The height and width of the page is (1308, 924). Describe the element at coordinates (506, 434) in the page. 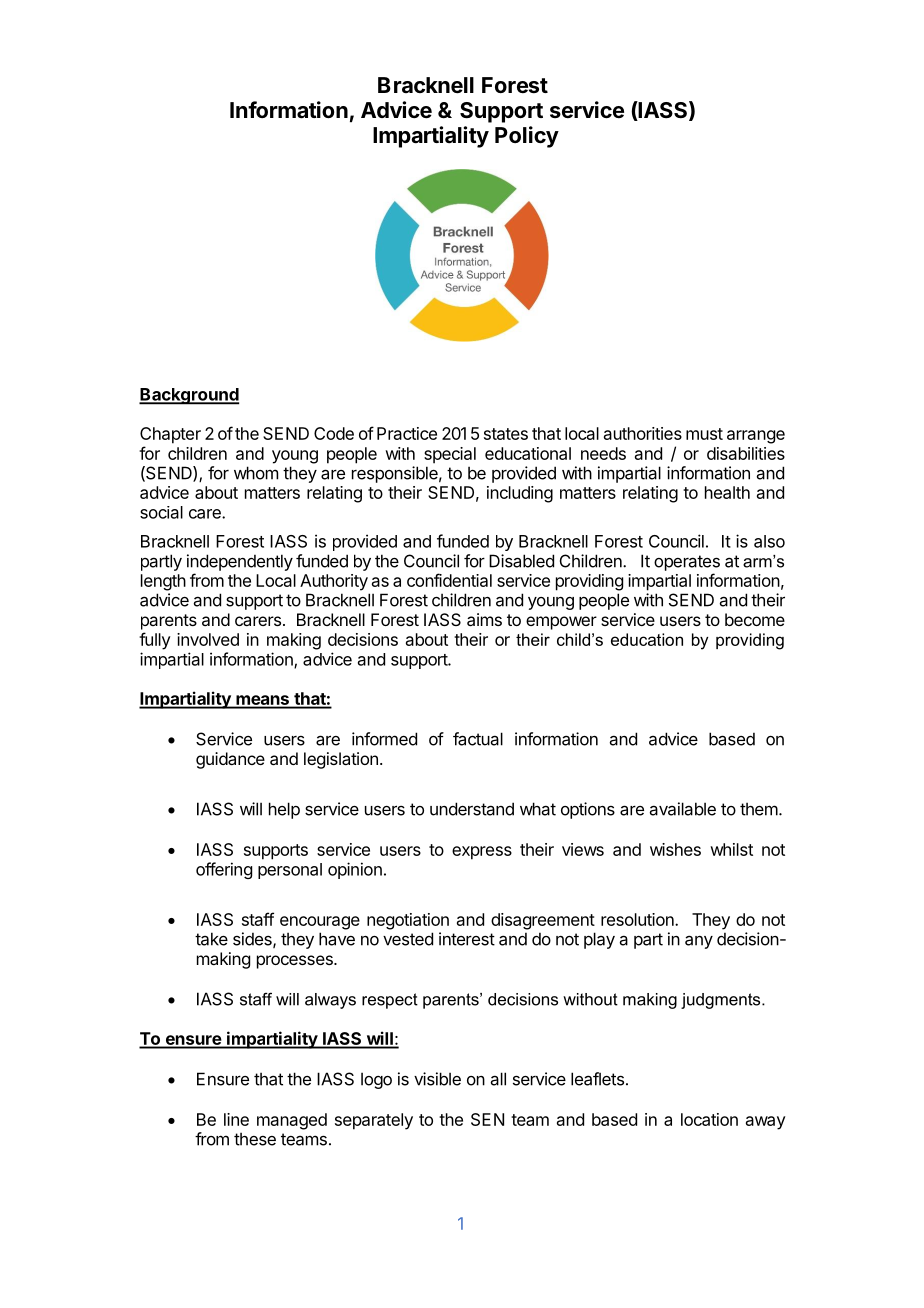

I see `states` at that location.
